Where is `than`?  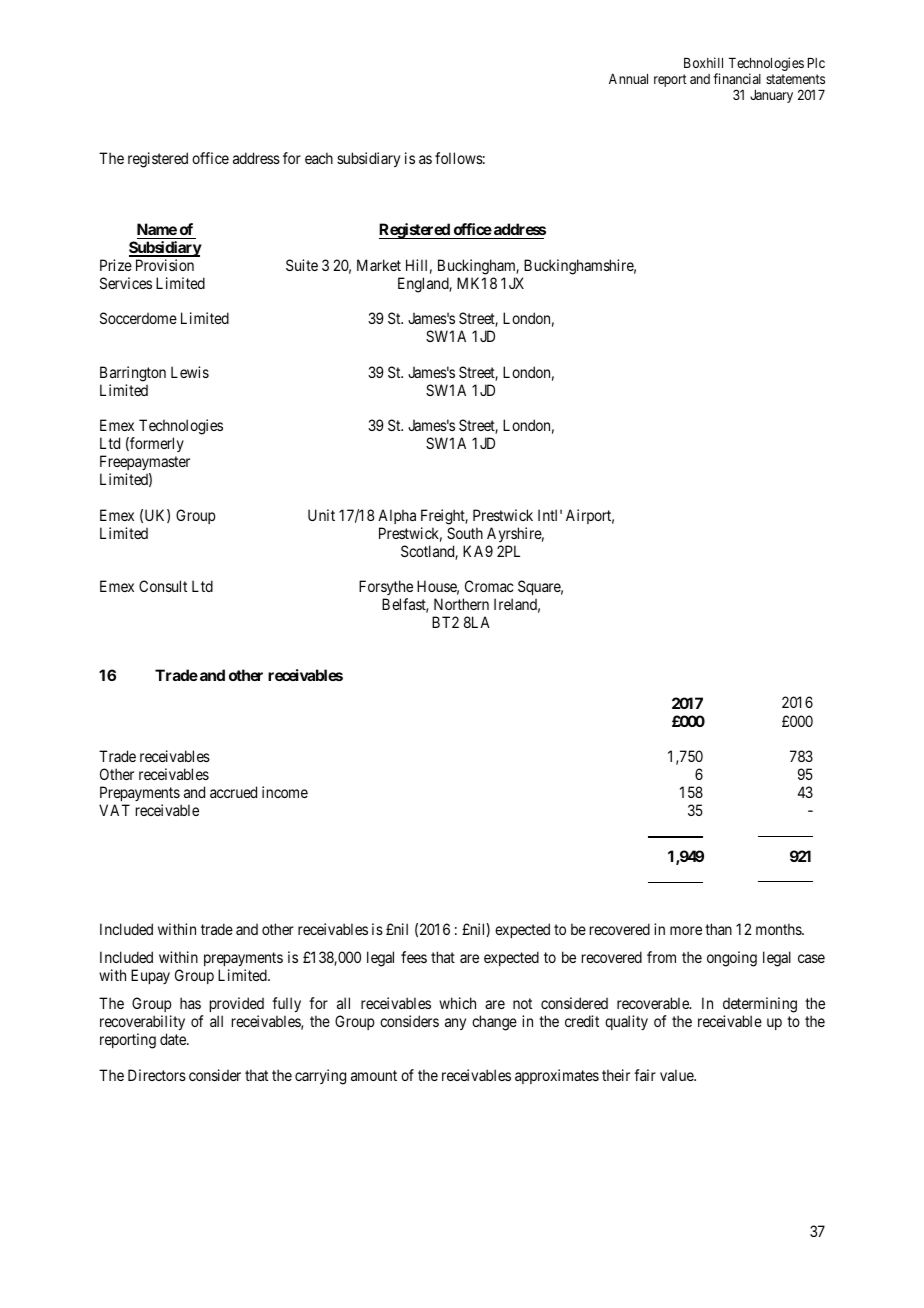 than is located at coordinates (718, 929).
